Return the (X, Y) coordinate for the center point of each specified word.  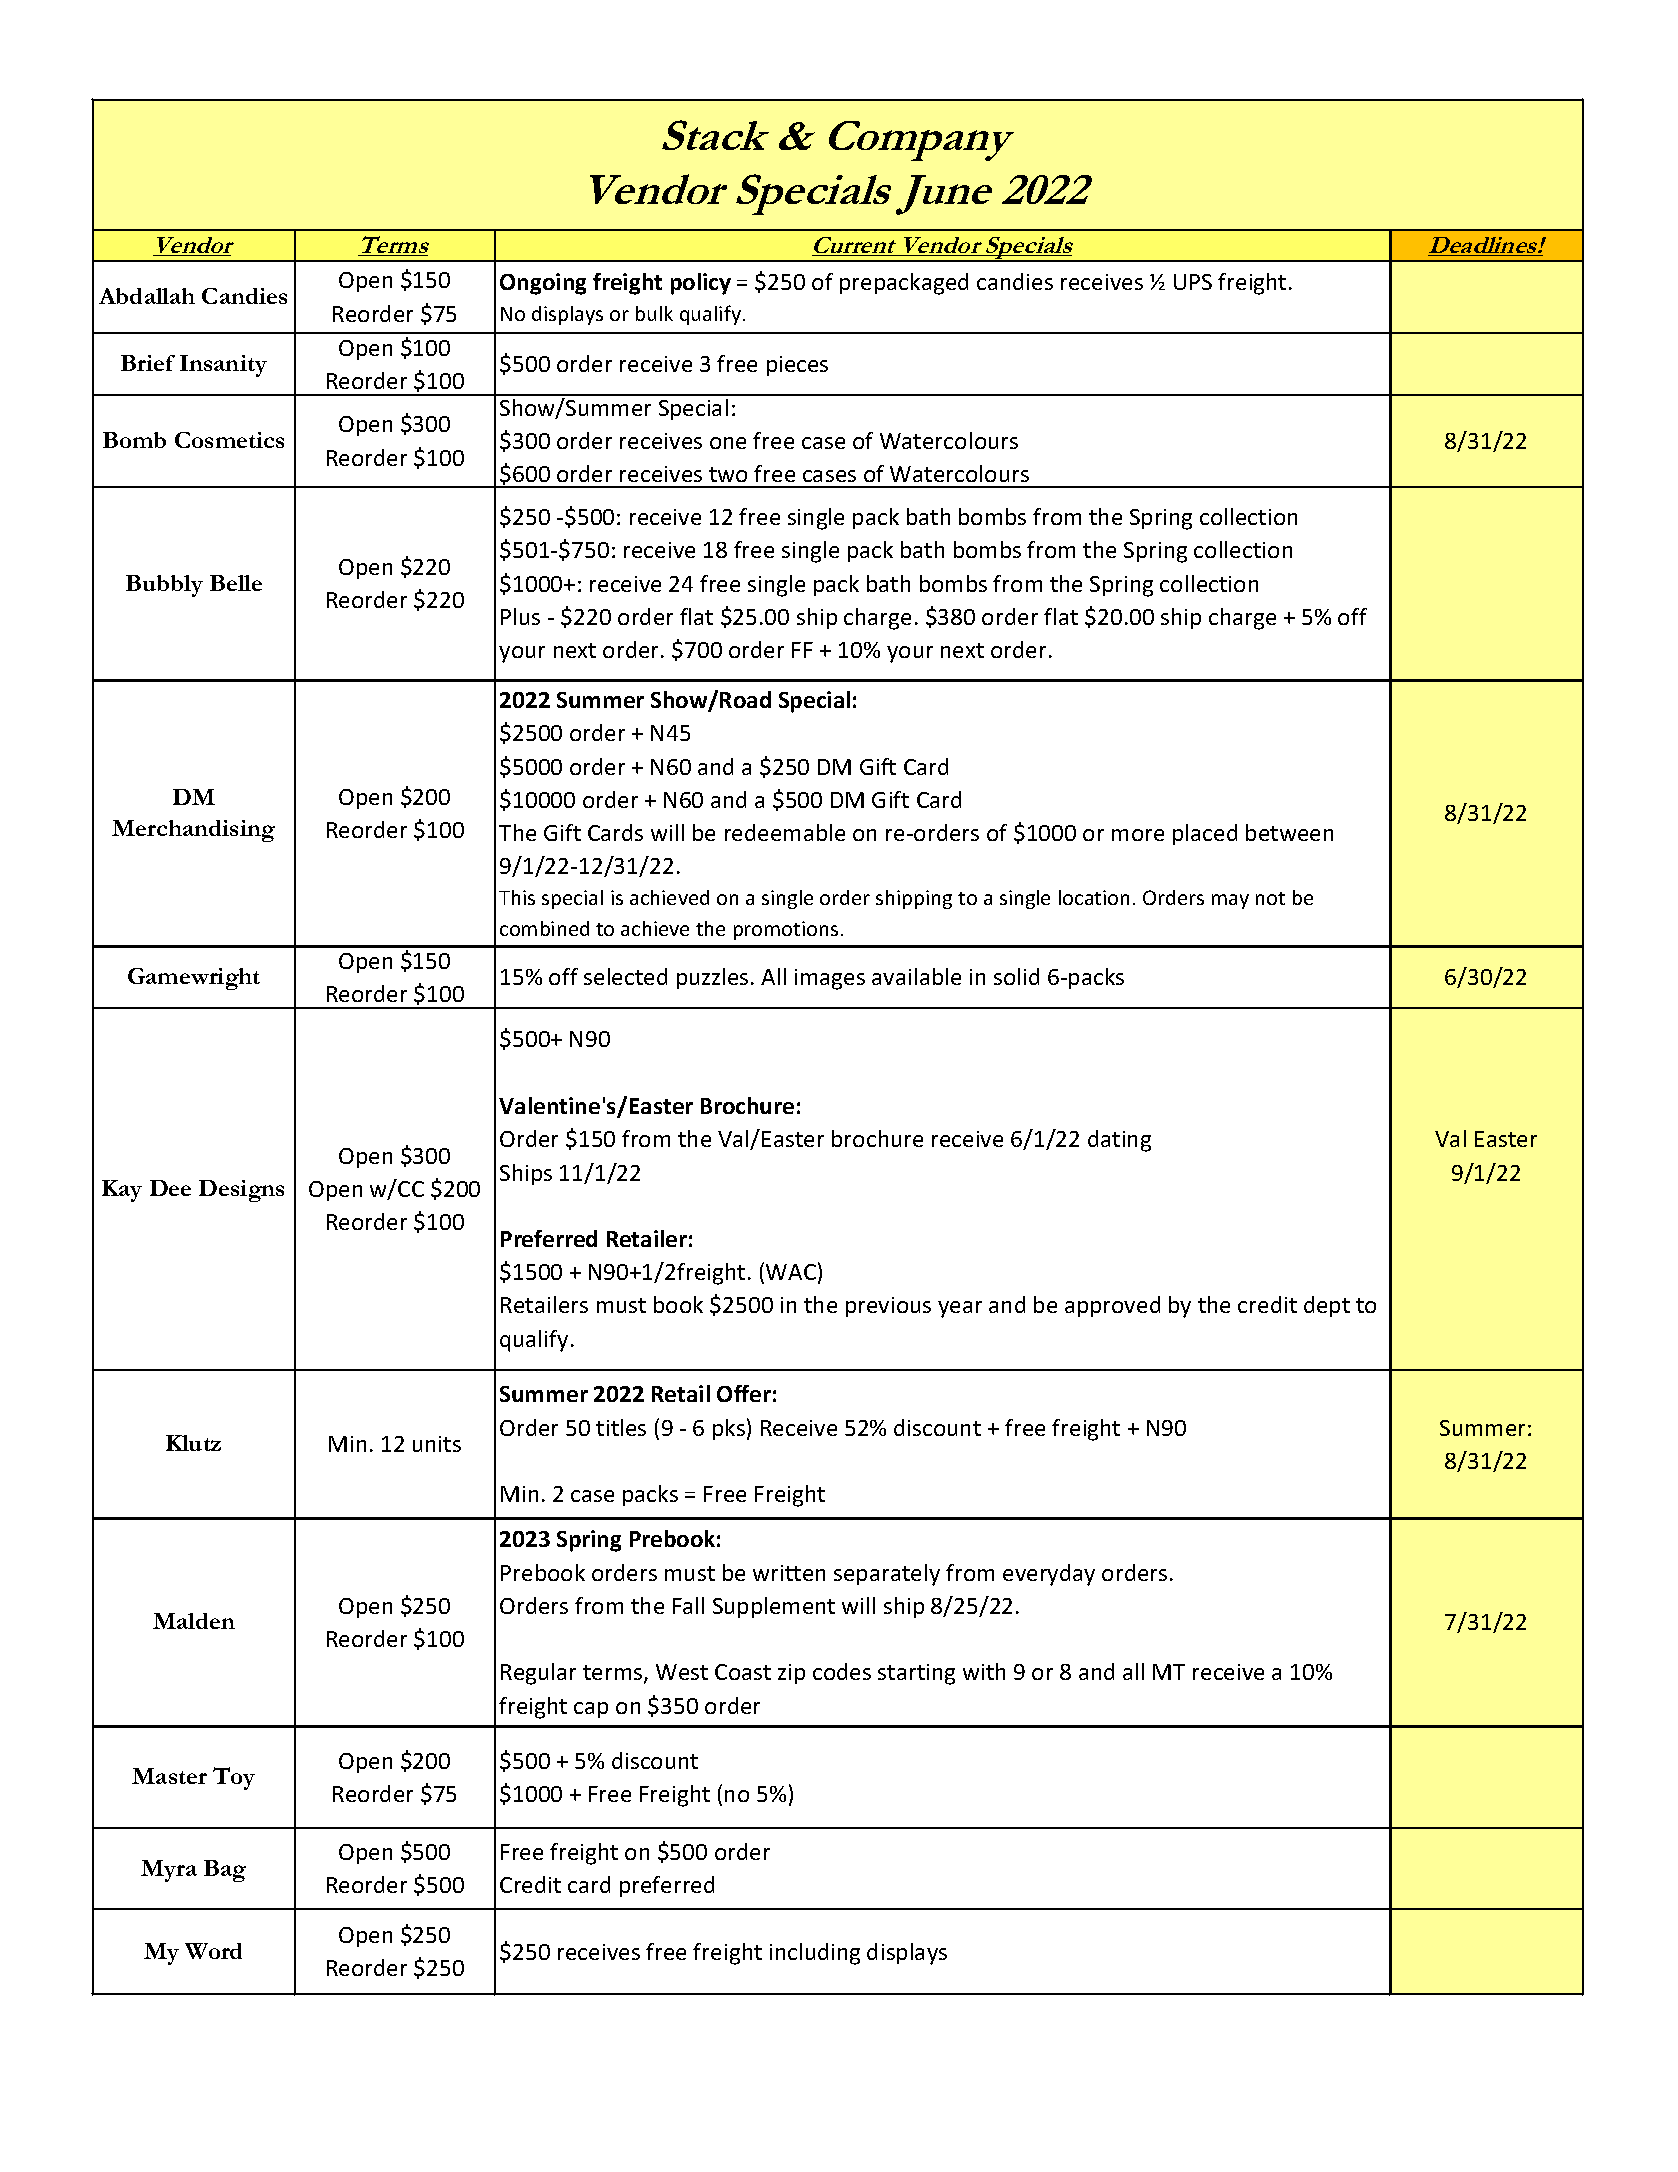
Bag (225, 1871)
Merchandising (193, 831)
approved (1112, 1306)
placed (1205, 834)
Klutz (193, 1443)
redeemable (785, 832)
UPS (1193, 282)
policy (701, 284)
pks (729, 1429)
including (815, 1954)
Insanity (223, 366)
